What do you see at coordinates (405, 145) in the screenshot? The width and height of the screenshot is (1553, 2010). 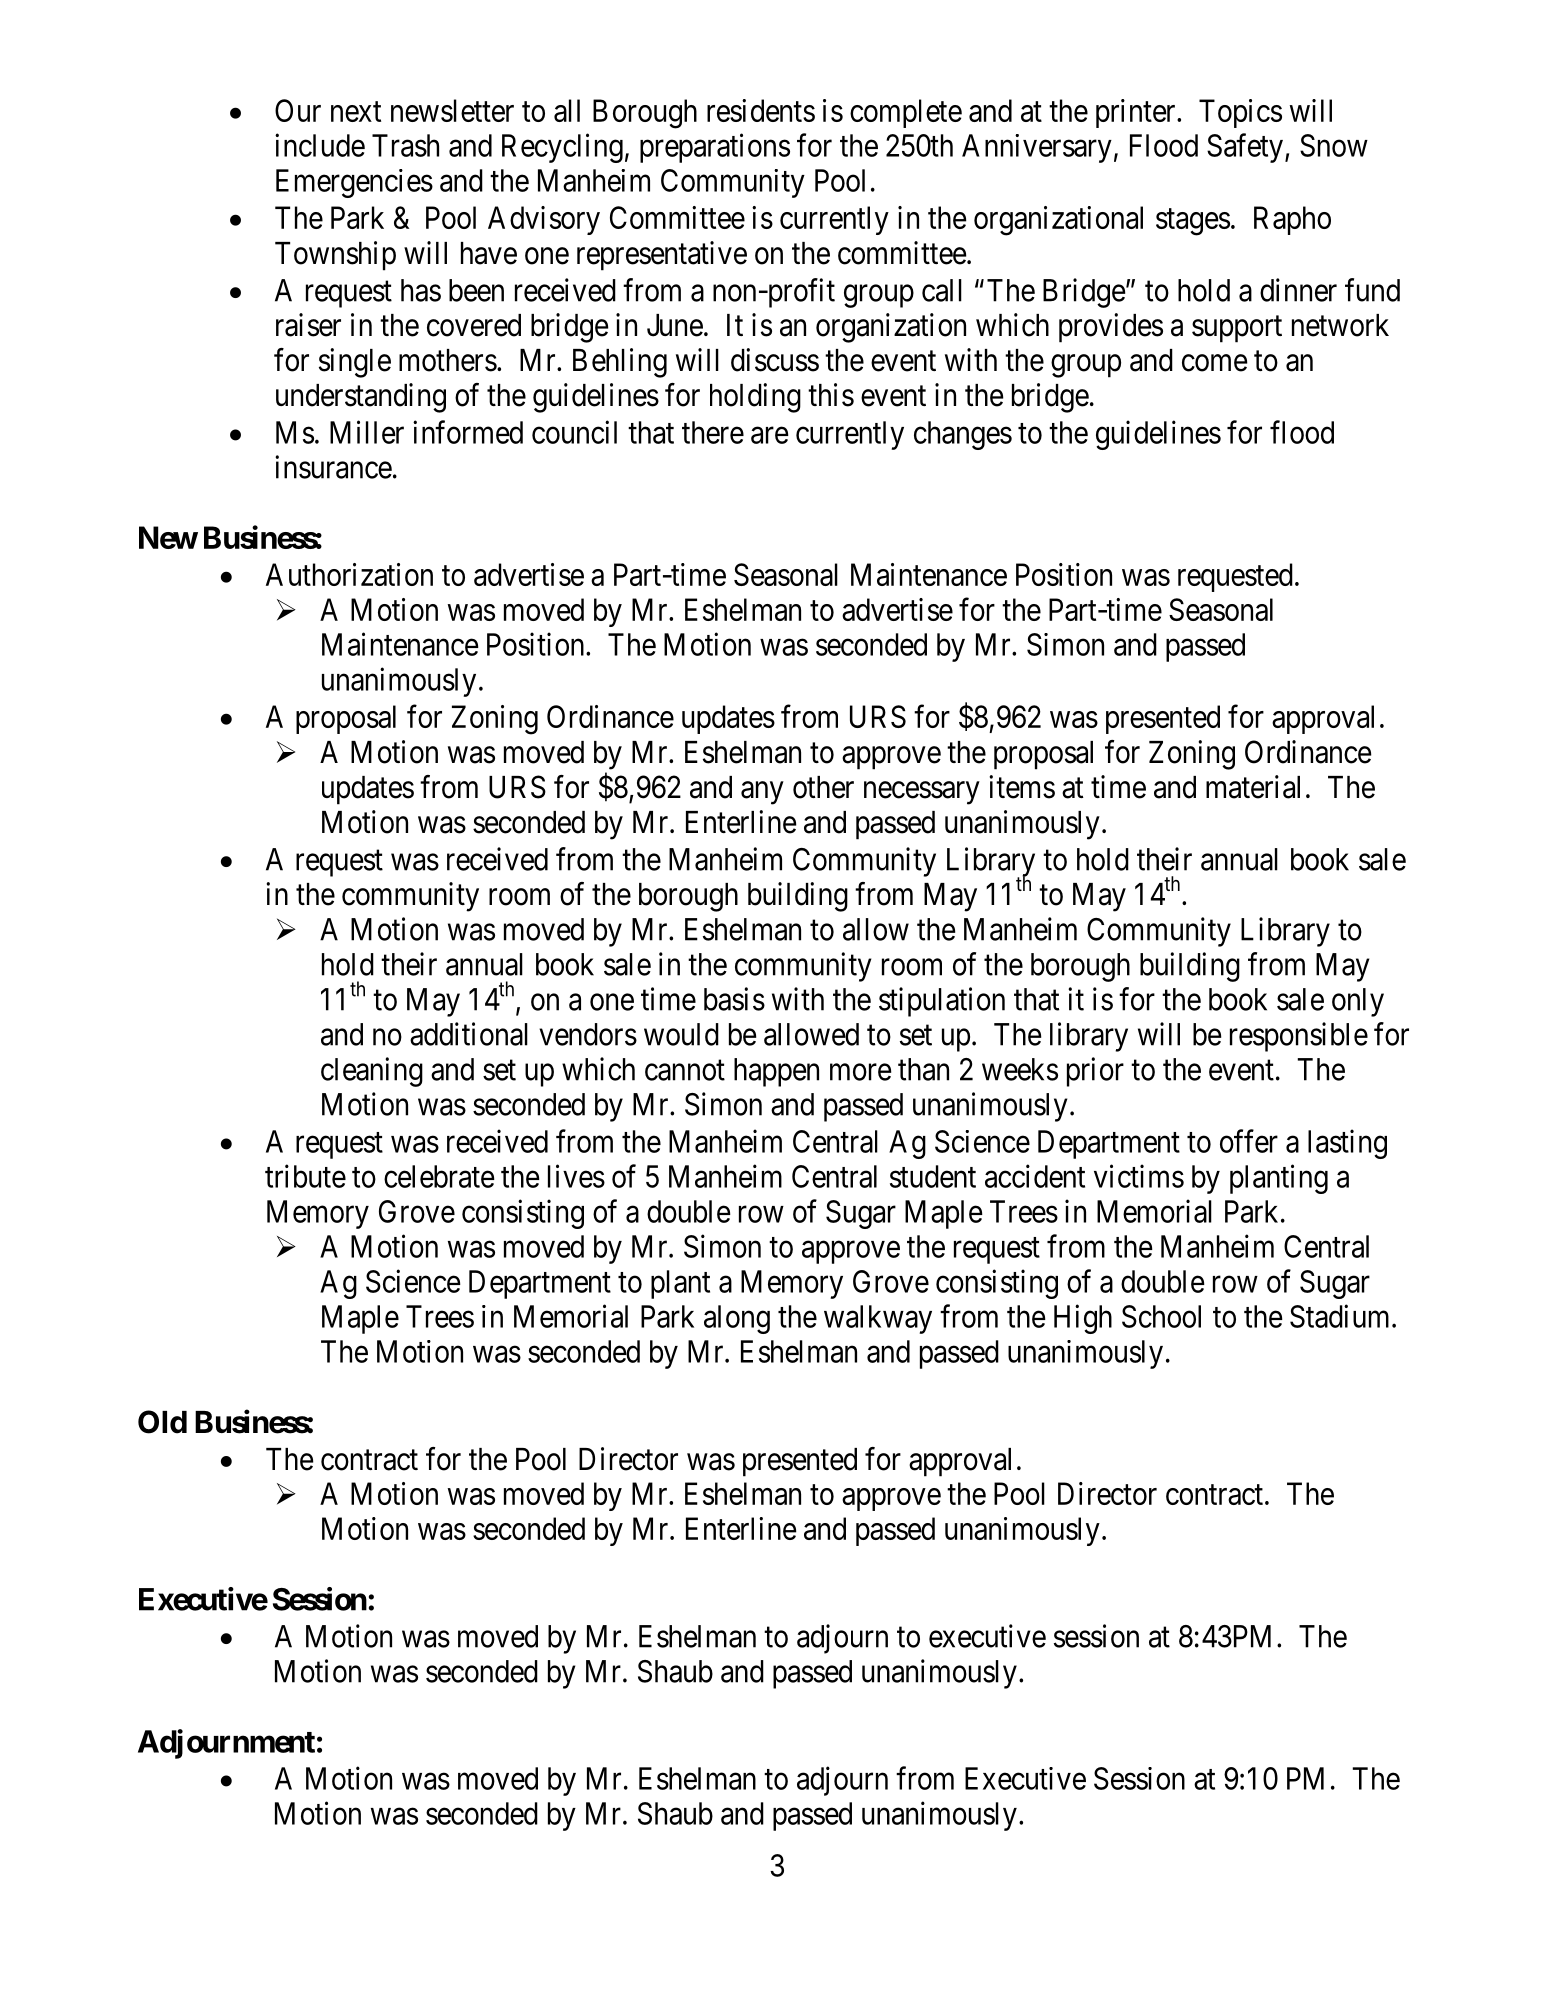 I see `Trash` at bounding box center [405, 145].
